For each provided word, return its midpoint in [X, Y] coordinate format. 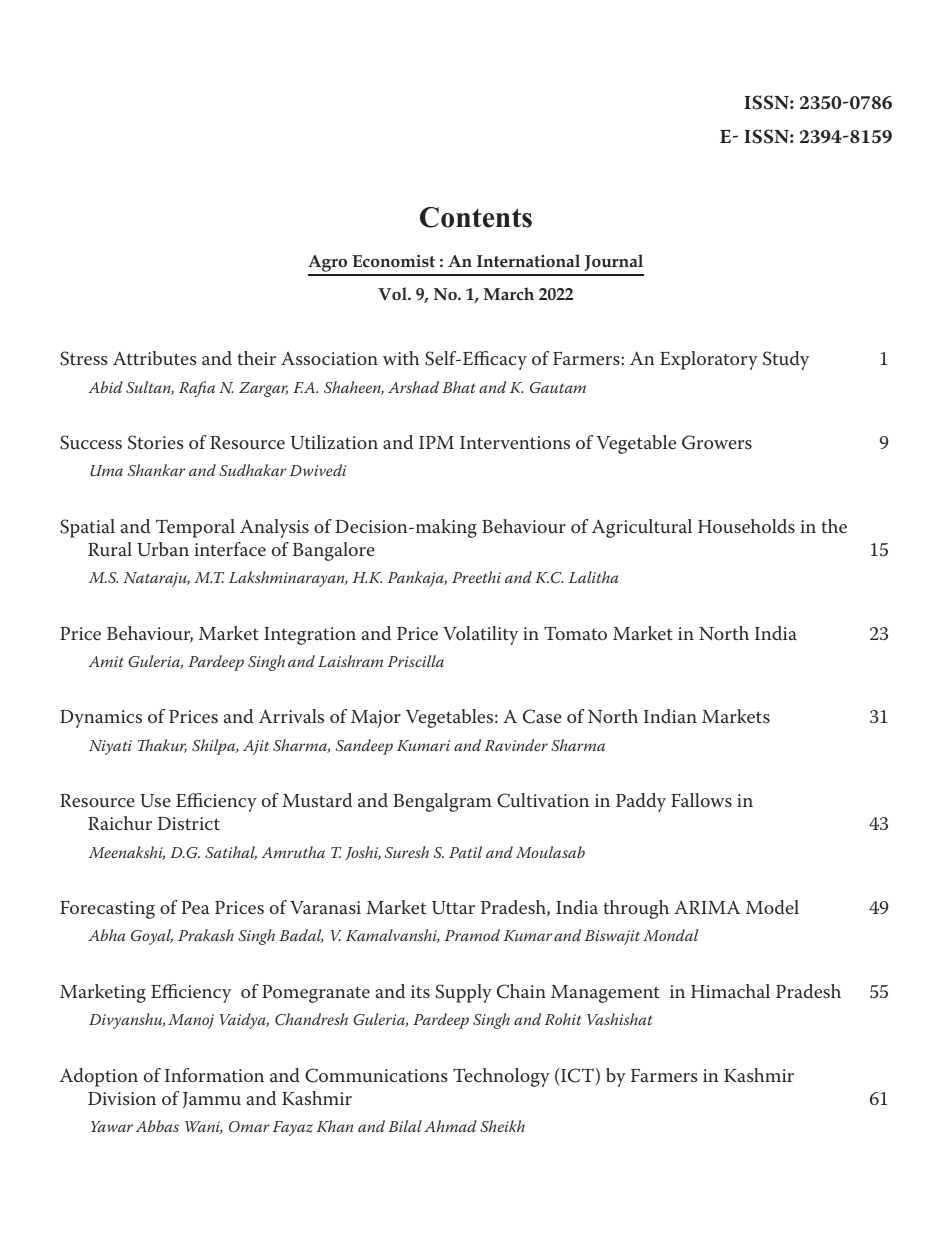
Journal [613, 262]
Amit [106, 661]
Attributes [155, 358]
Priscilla [416, 661]
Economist [393, 261]
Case [542, 716]
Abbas [157, 1126]
